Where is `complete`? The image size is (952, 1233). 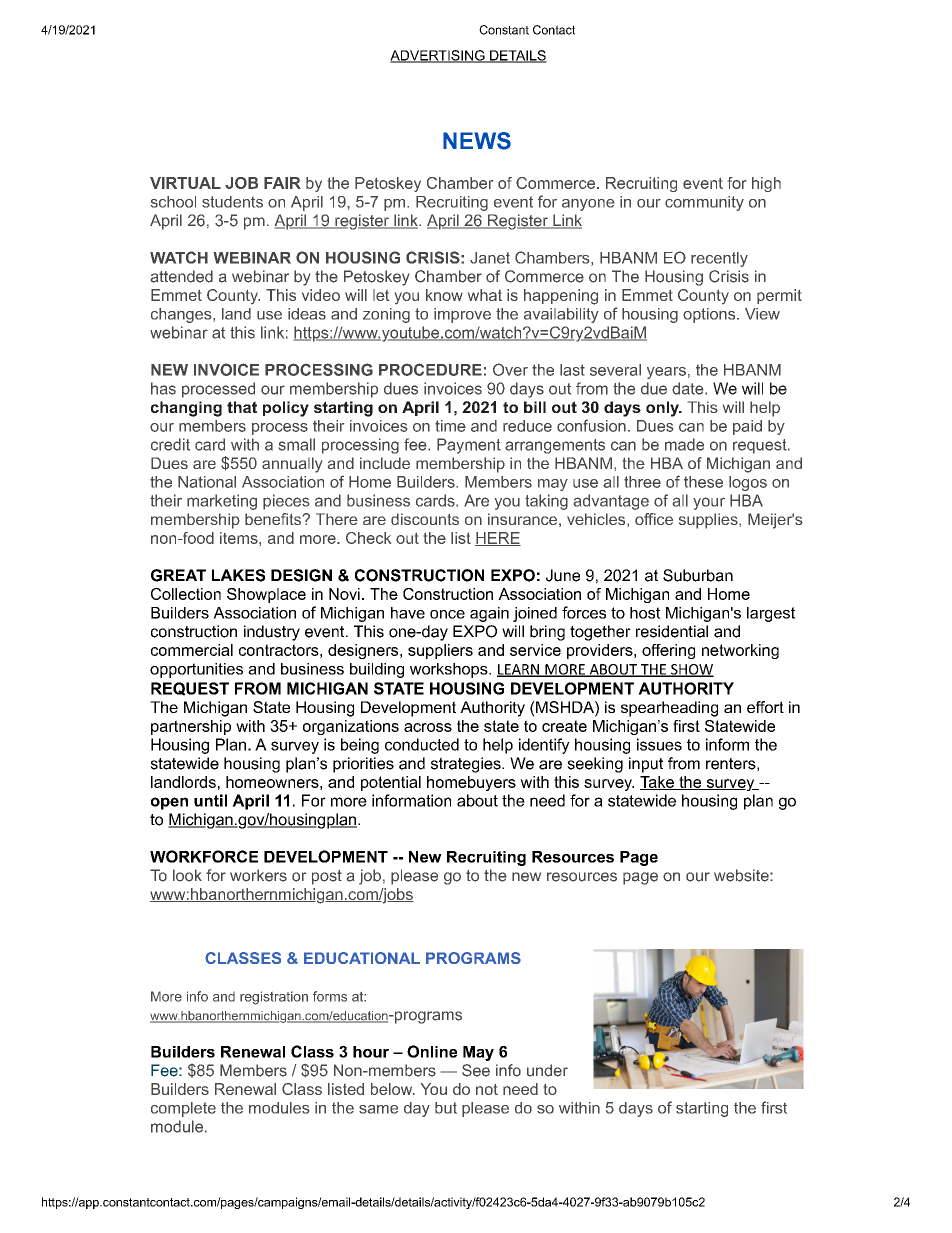
complete is located at coordinates (183, 1109).
